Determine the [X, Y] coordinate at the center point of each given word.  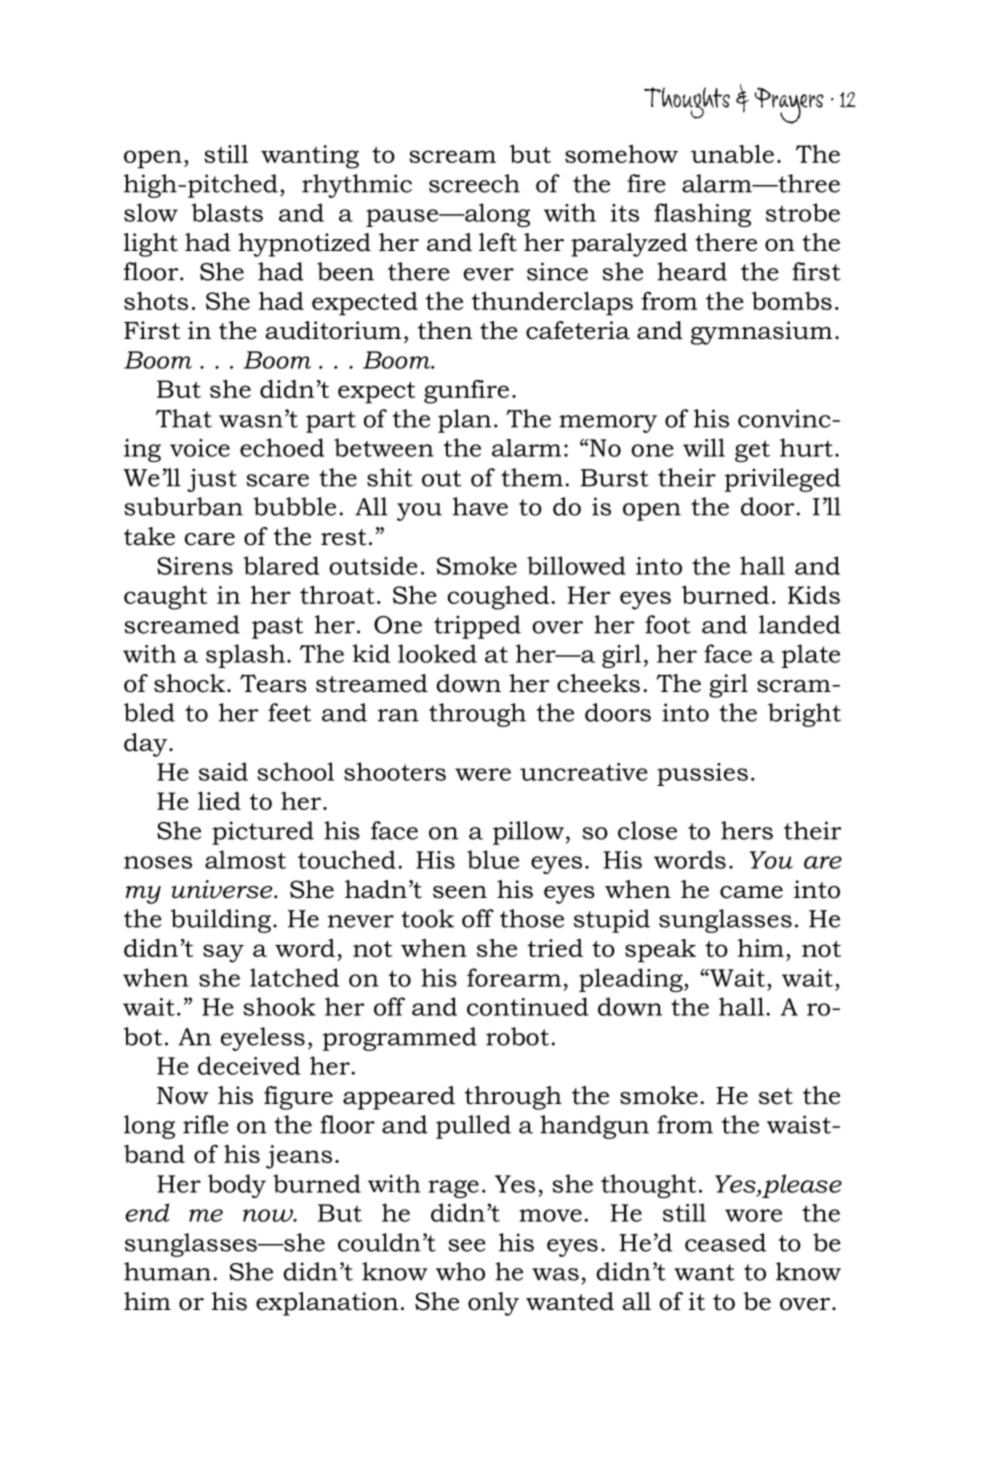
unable [732, 154]
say [223, 953]
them [532, 477]
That [184, 418]
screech [474, 183]
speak [660, 951]
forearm [514, 977]
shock [189, 683]
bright [804, 715]
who [460, 1271]
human [167, 1271]
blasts [227, 212]
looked [437, 653]
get [752, 451]
